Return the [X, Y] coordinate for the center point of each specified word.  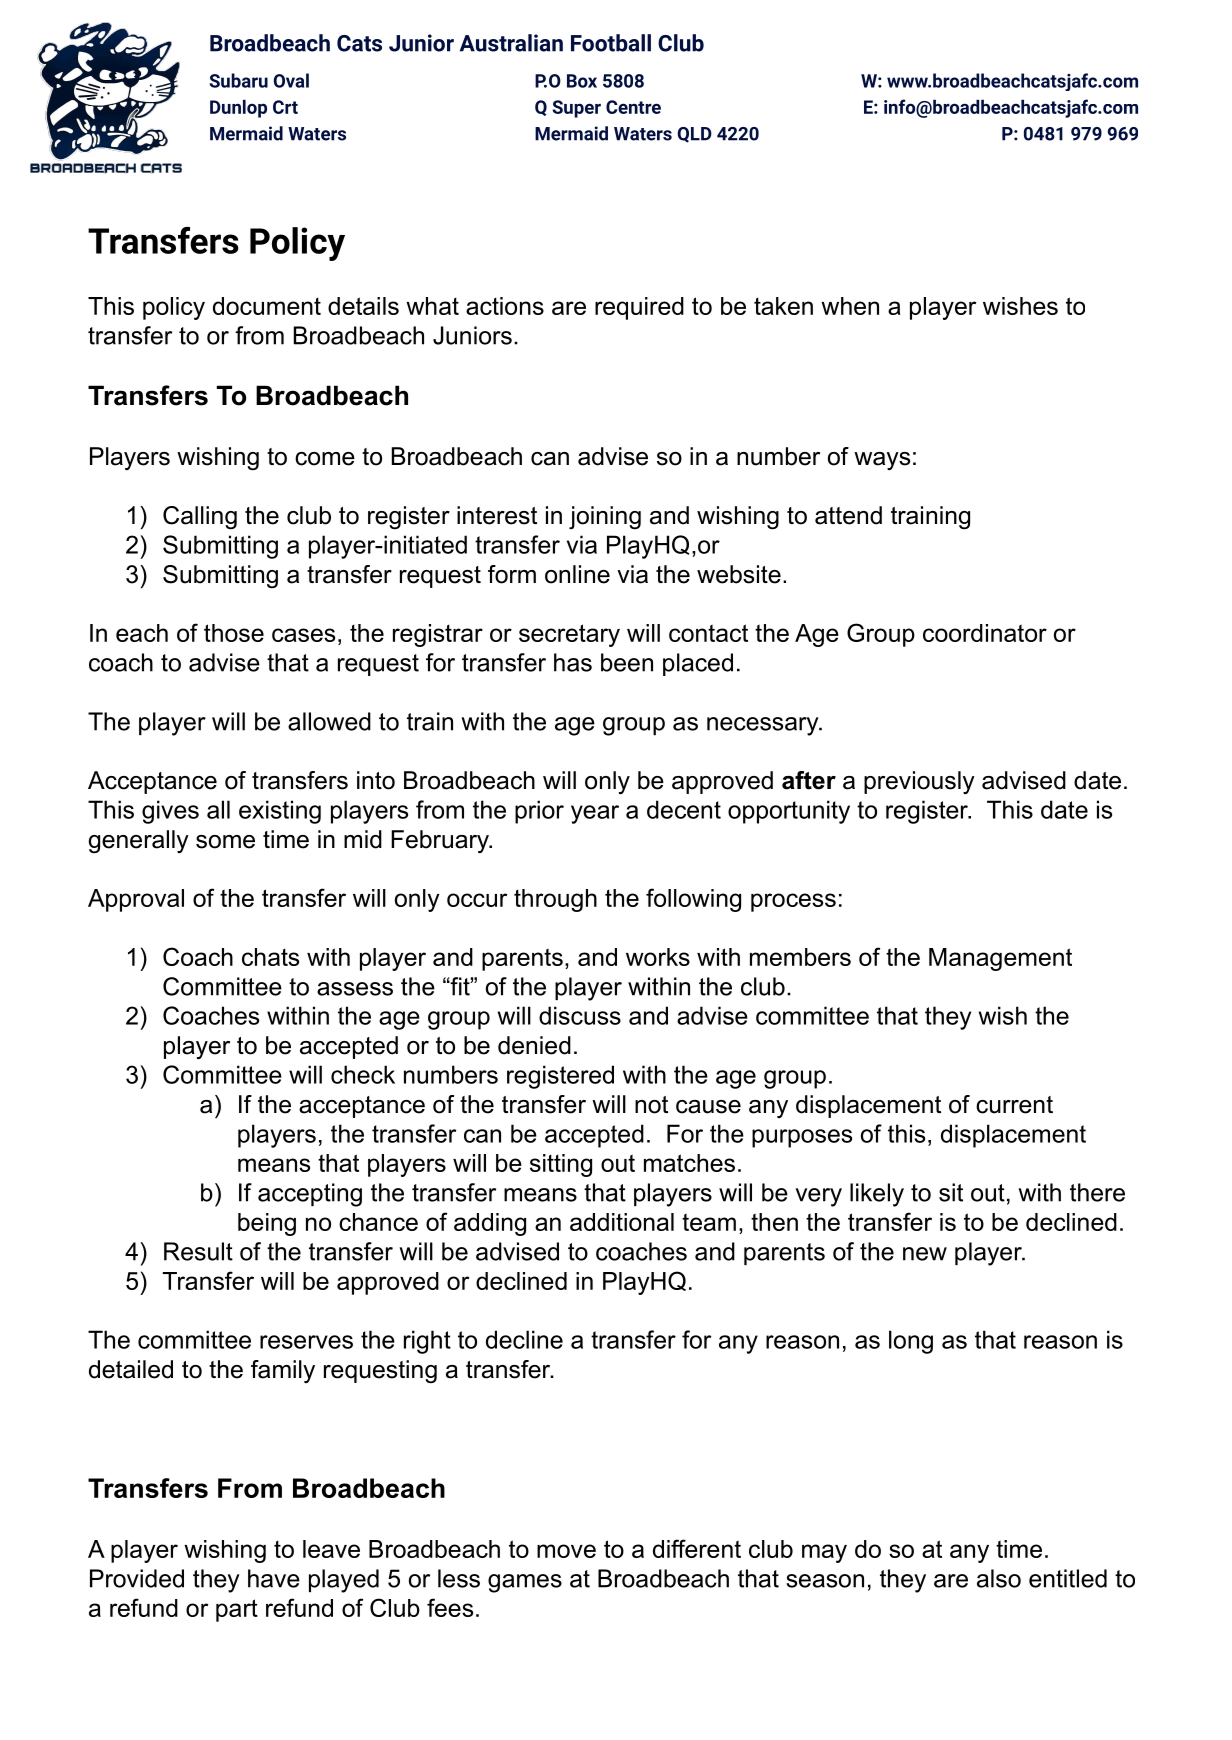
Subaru [238, 80]
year [595, 814]
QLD [694, 135]
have [274, 1578]
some [225, 842]
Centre [633, 107]
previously [919, 782]
